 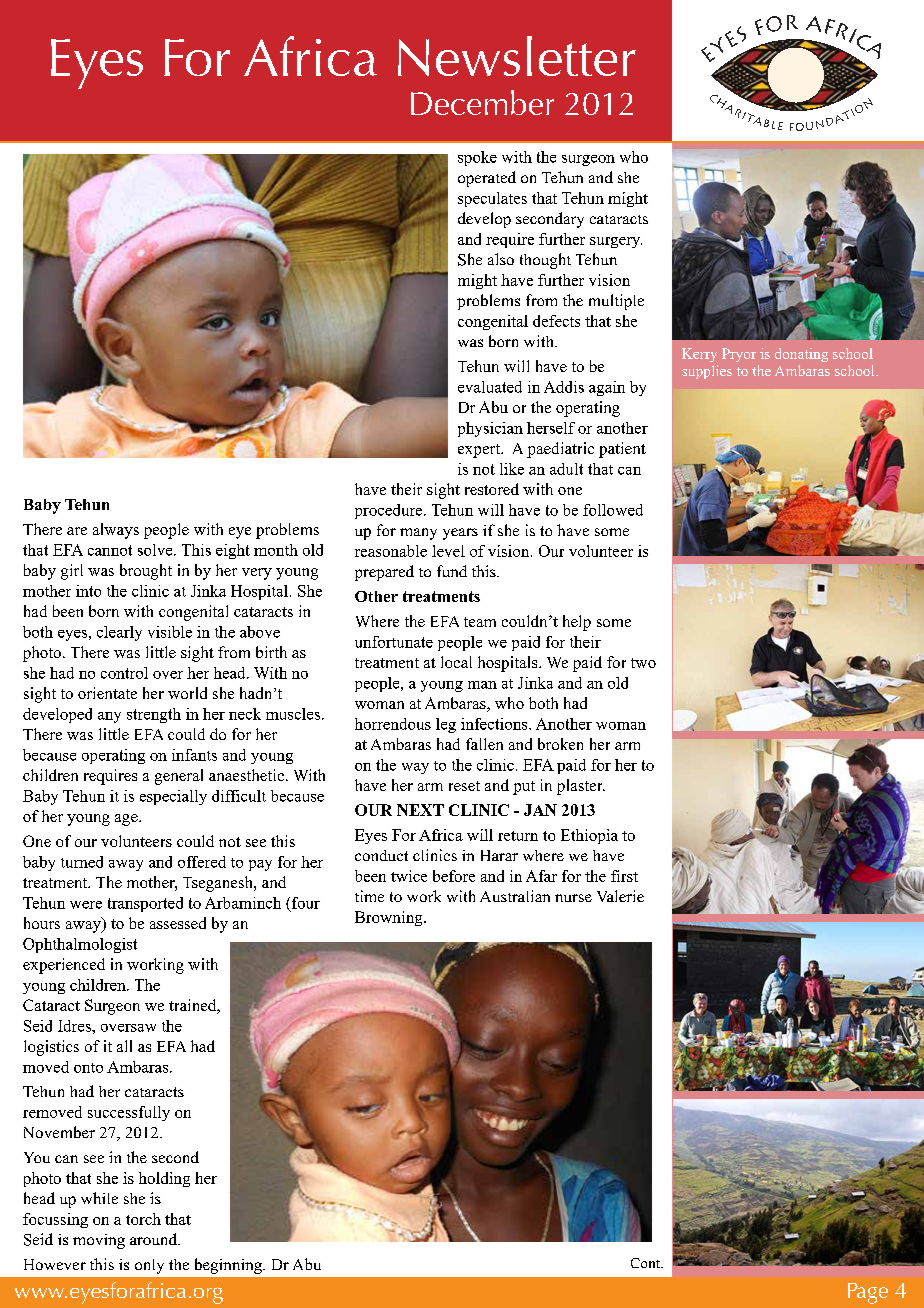 What do you see at coordinates (868, 1293) in the image?
I see `Page` at bounding box center [868, 1293].
